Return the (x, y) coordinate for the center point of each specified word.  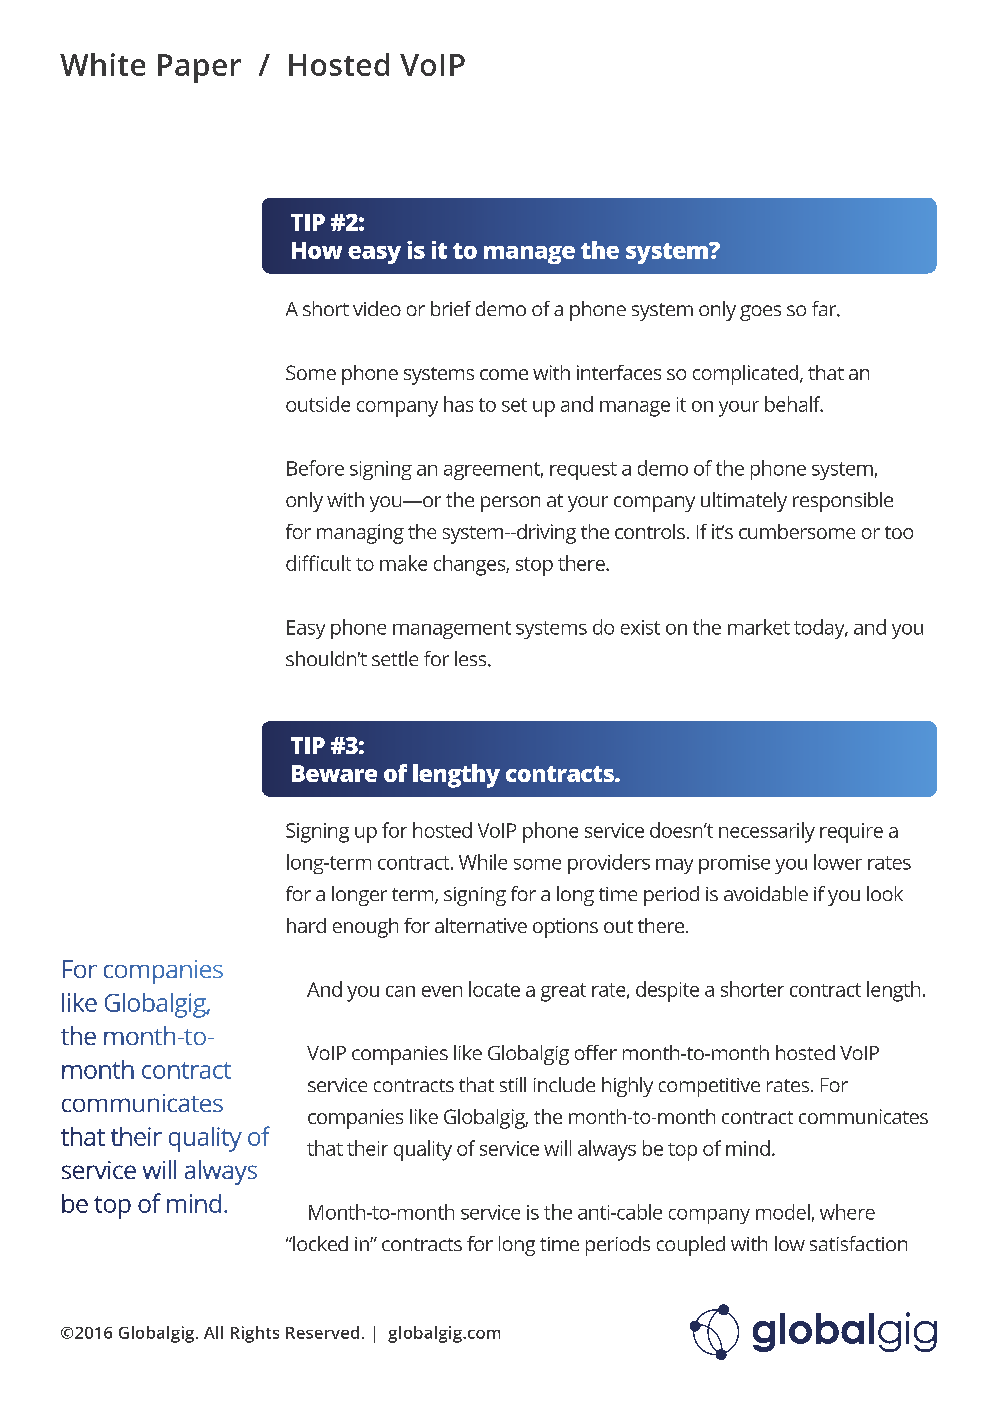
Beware (334, 773)
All (213, 1332)
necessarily (767, 832)
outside (318, 404)
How (317, 250)
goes (760, 313)
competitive (709, 1087)
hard (306, 925)
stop (534, 566)
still (513, 1084)
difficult (318, 563)
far (825, 309)
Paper (199, 68)
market (759, 627)
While (483, 862)
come (504, 374)
